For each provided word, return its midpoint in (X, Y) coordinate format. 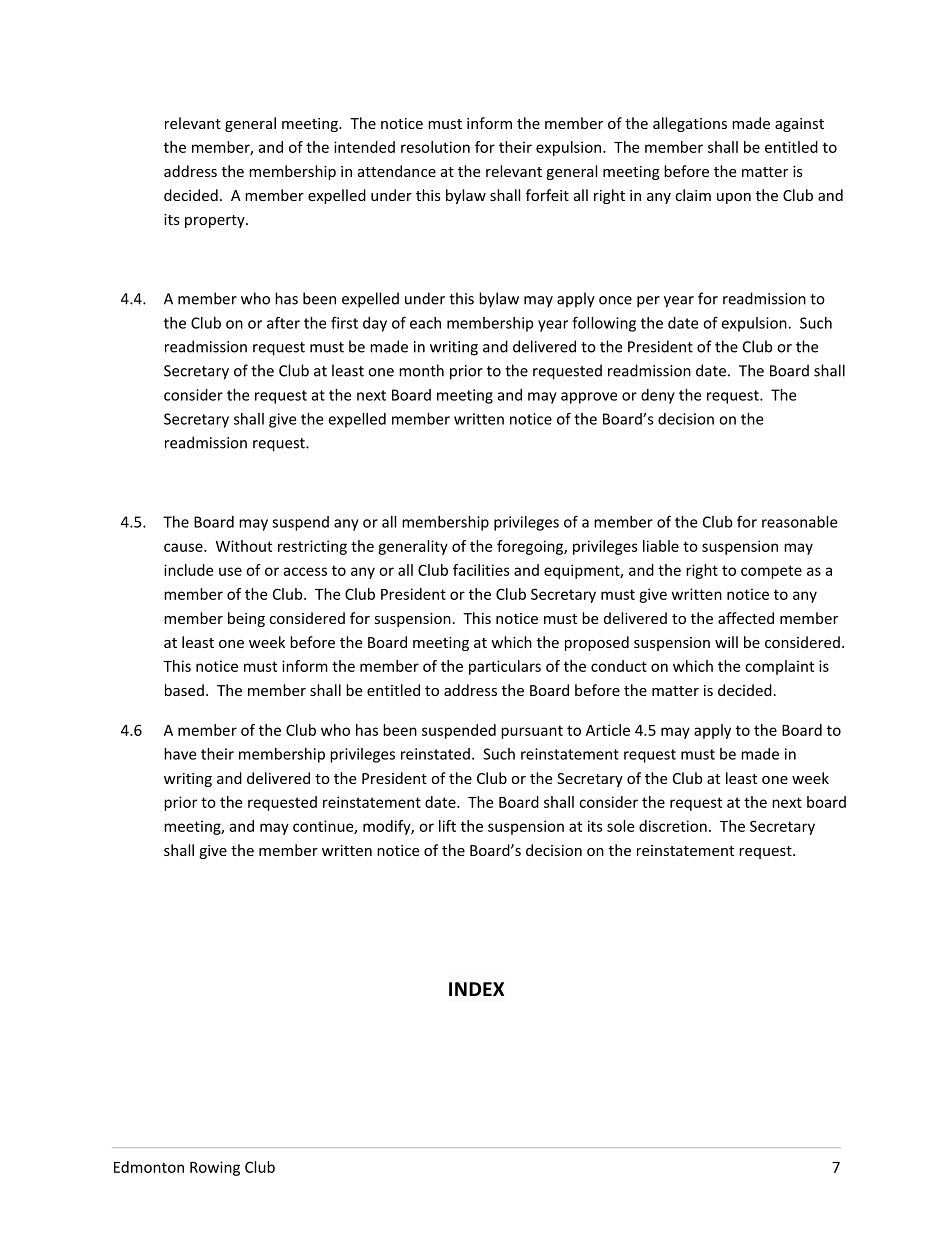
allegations (690, 124)
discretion (673, 826)
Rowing (215, 1168)
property (216, 221)
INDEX (476, 989)
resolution (435, 147)
